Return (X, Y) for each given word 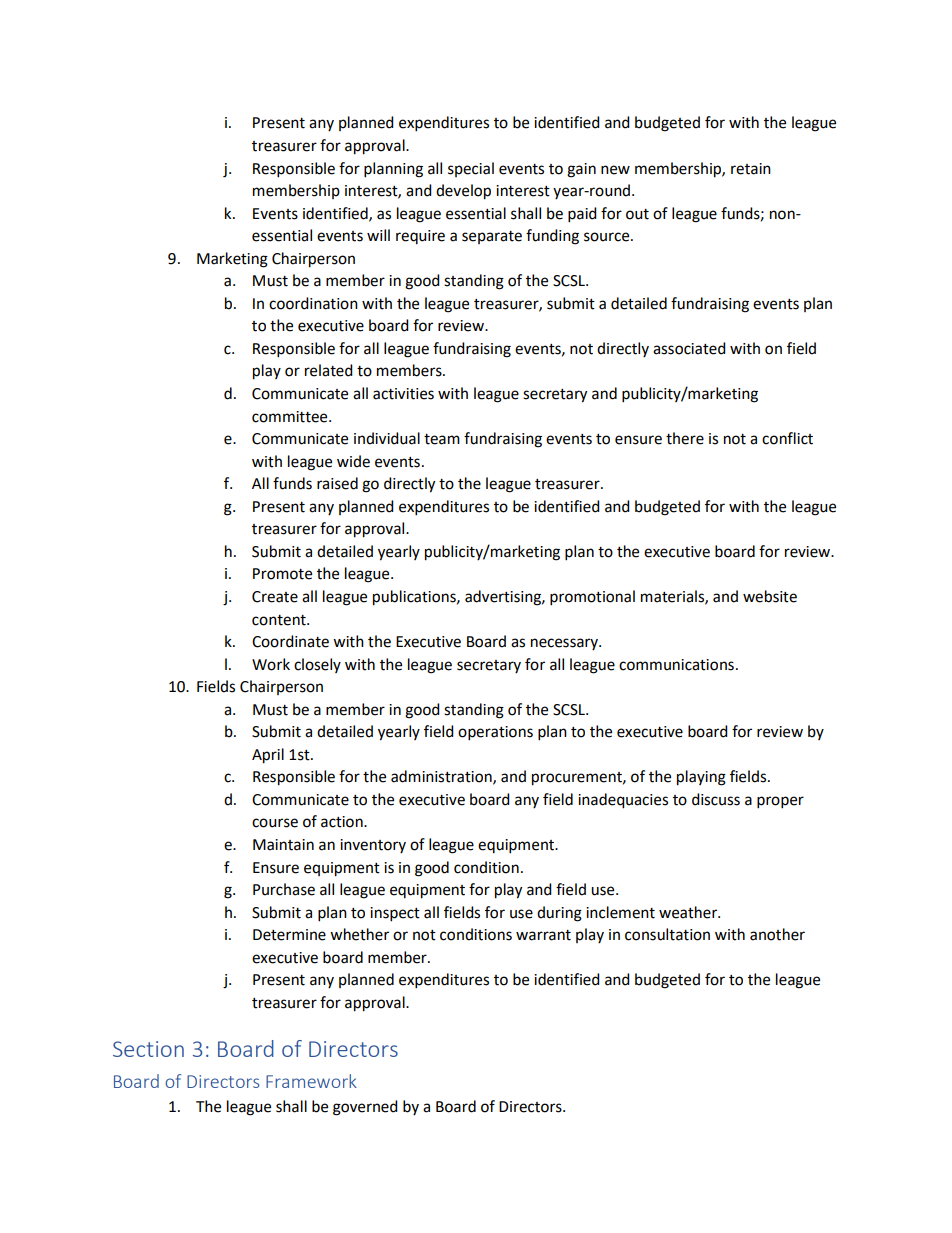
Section (148, 1049)
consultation (667, 934)
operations (495, 733)
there (685, 438)
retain (751, 169)
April (268, 756)
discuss (716, 799)
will (378, 235)
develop (463, 192)
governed (365, 1108)
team (442, 439)
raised (337, 483)
